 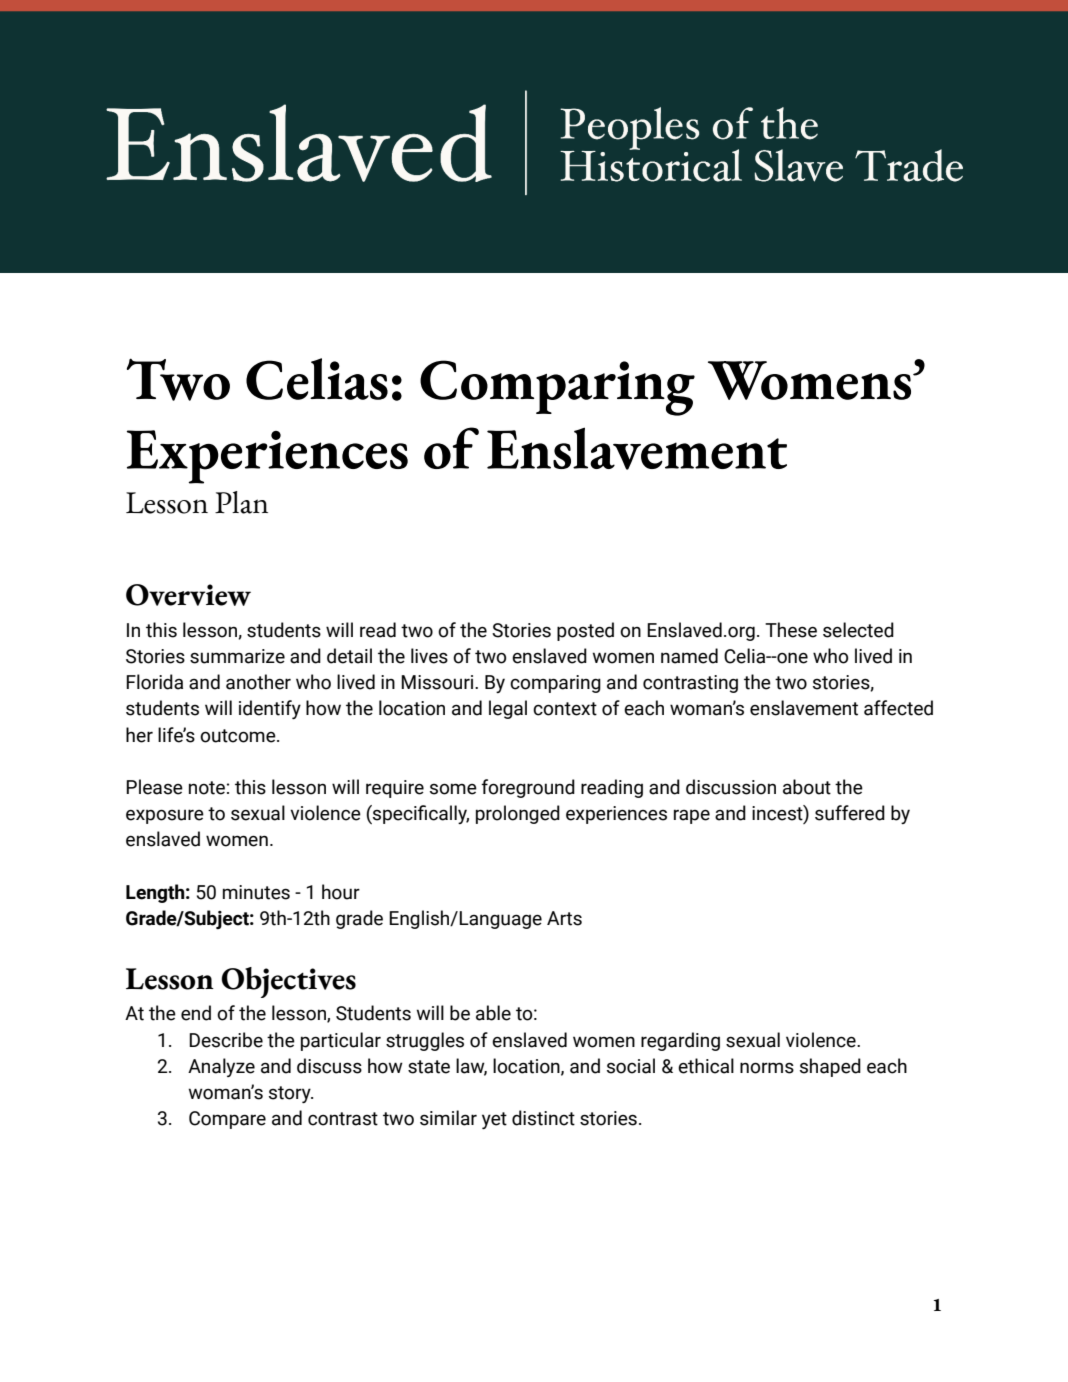 What do you see at coordinates (564, 918) in the screenshot?
I see `Arts` at bounding box center [564, 918].
